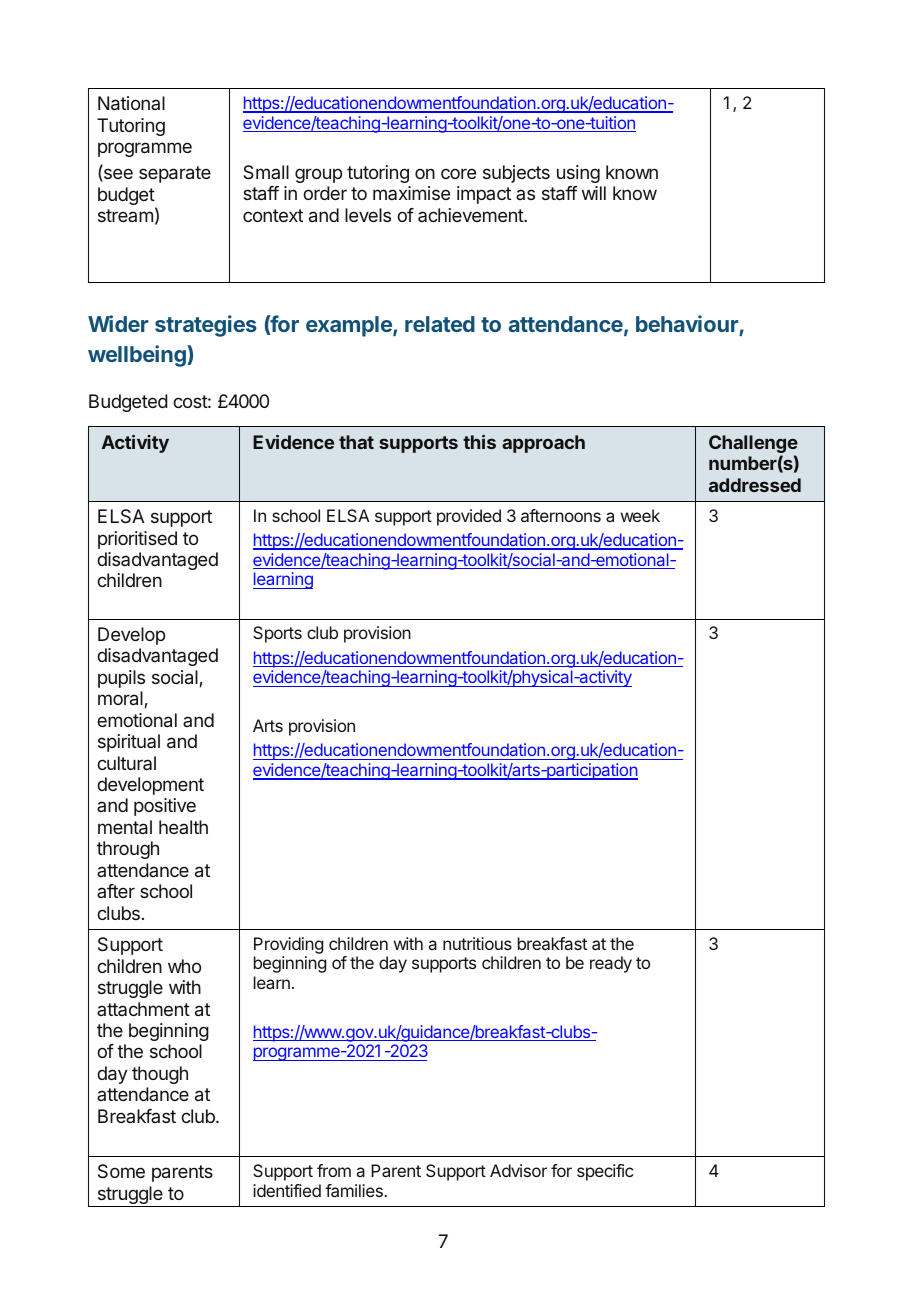 This screenshot has width=924, height=1308. I want to click on specific, so click(605, 1172).
